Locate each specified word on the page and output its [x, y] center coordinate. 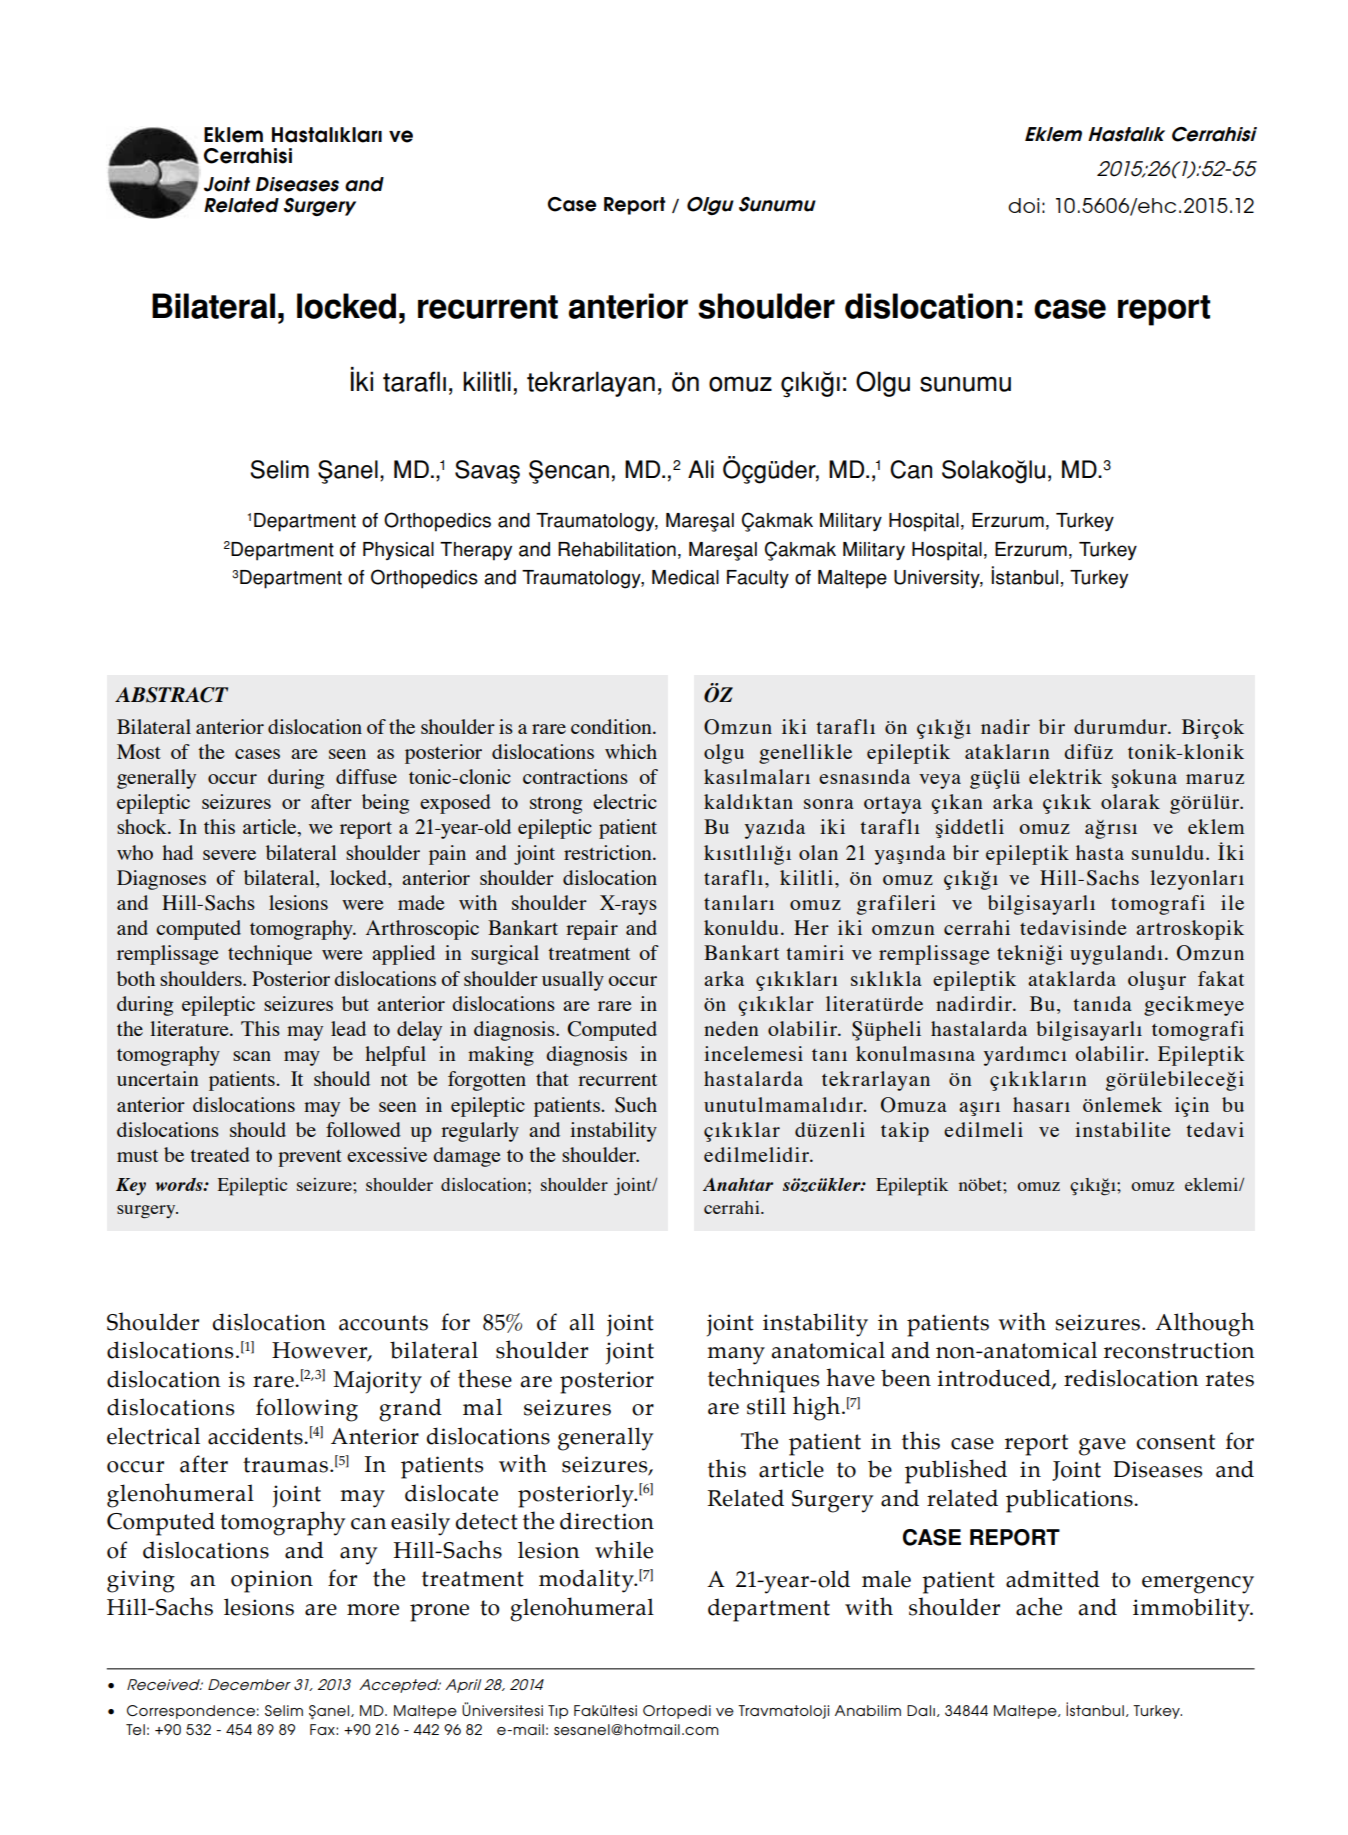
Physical [398, 551]
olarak [1130, 801]
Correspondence [191, 1712]
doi [1023, 205]
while [624, 1549]
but [355, 1003]
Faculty [758, 579]
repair [592, 930]
